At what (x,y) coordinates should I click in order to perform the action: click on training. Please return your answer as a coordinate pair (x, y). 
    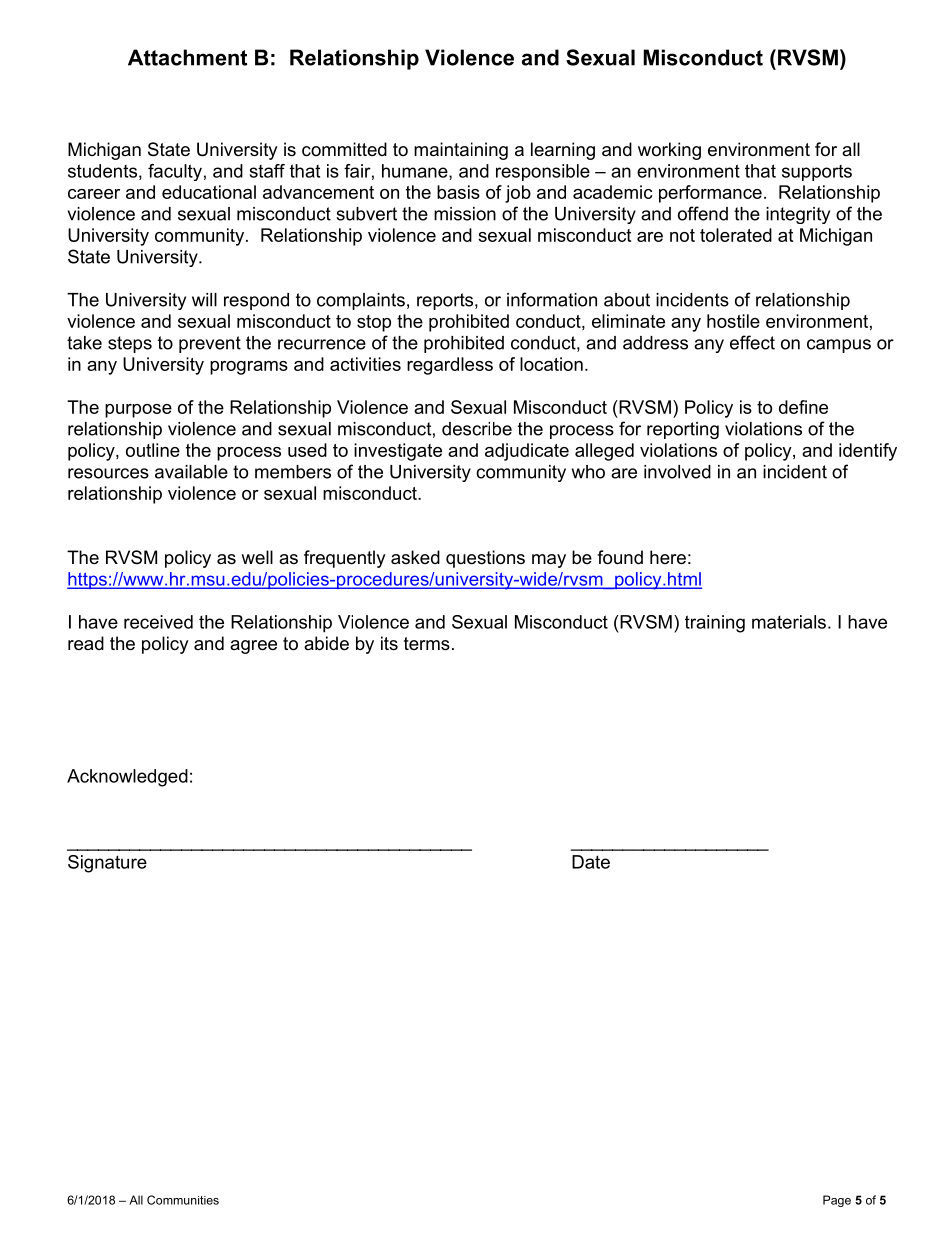
    Looking at the image, I should click on (715, 624).
